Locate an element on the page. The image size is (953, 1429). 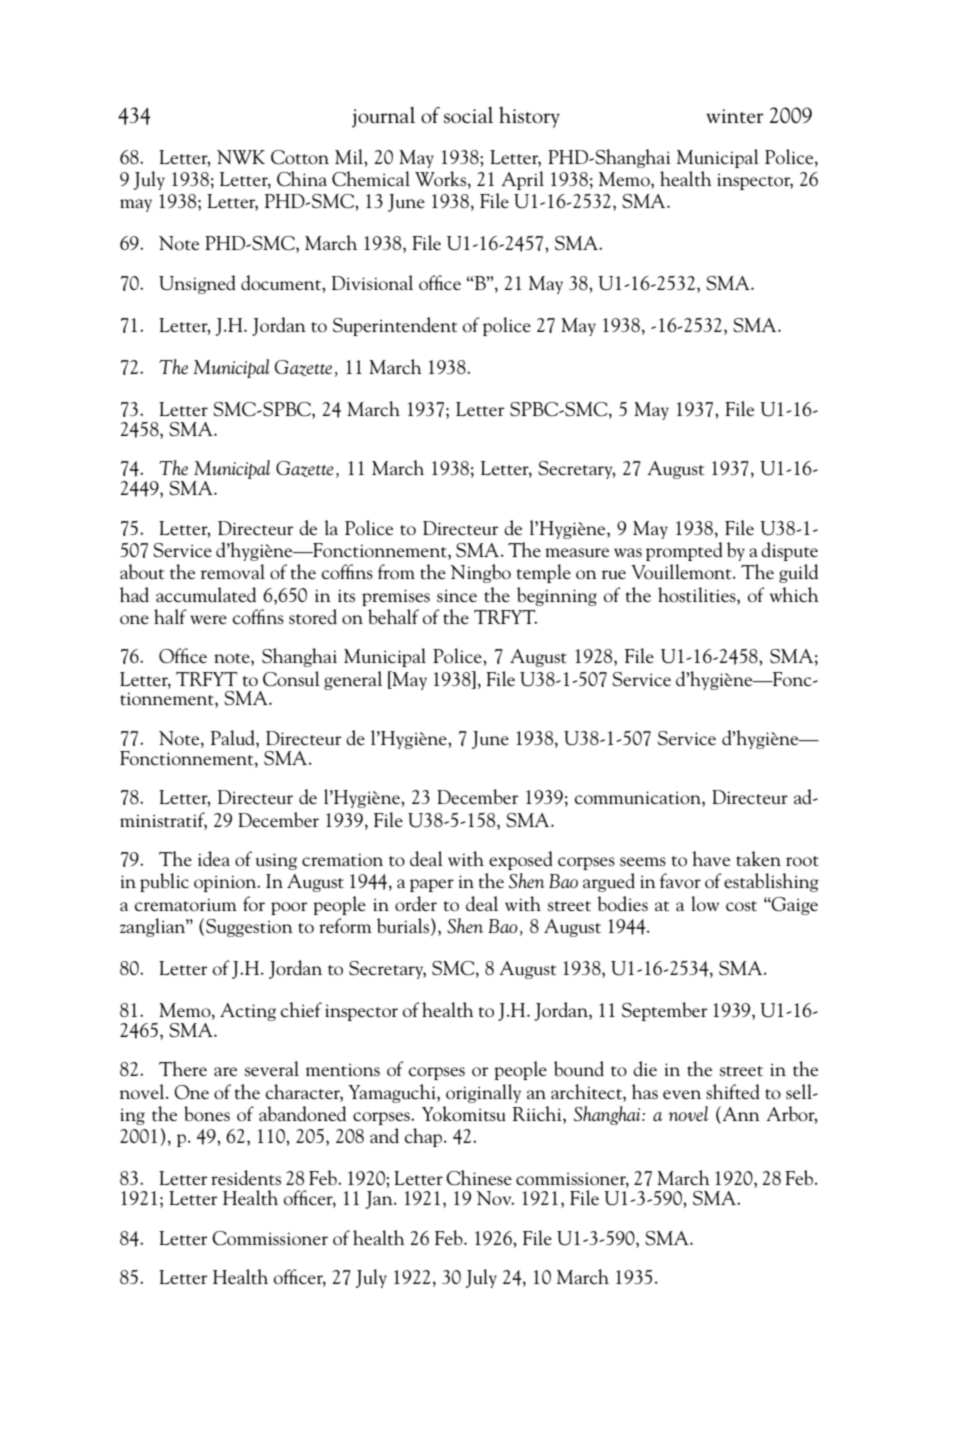
Unsigned is located at coordinates (197, 284).
